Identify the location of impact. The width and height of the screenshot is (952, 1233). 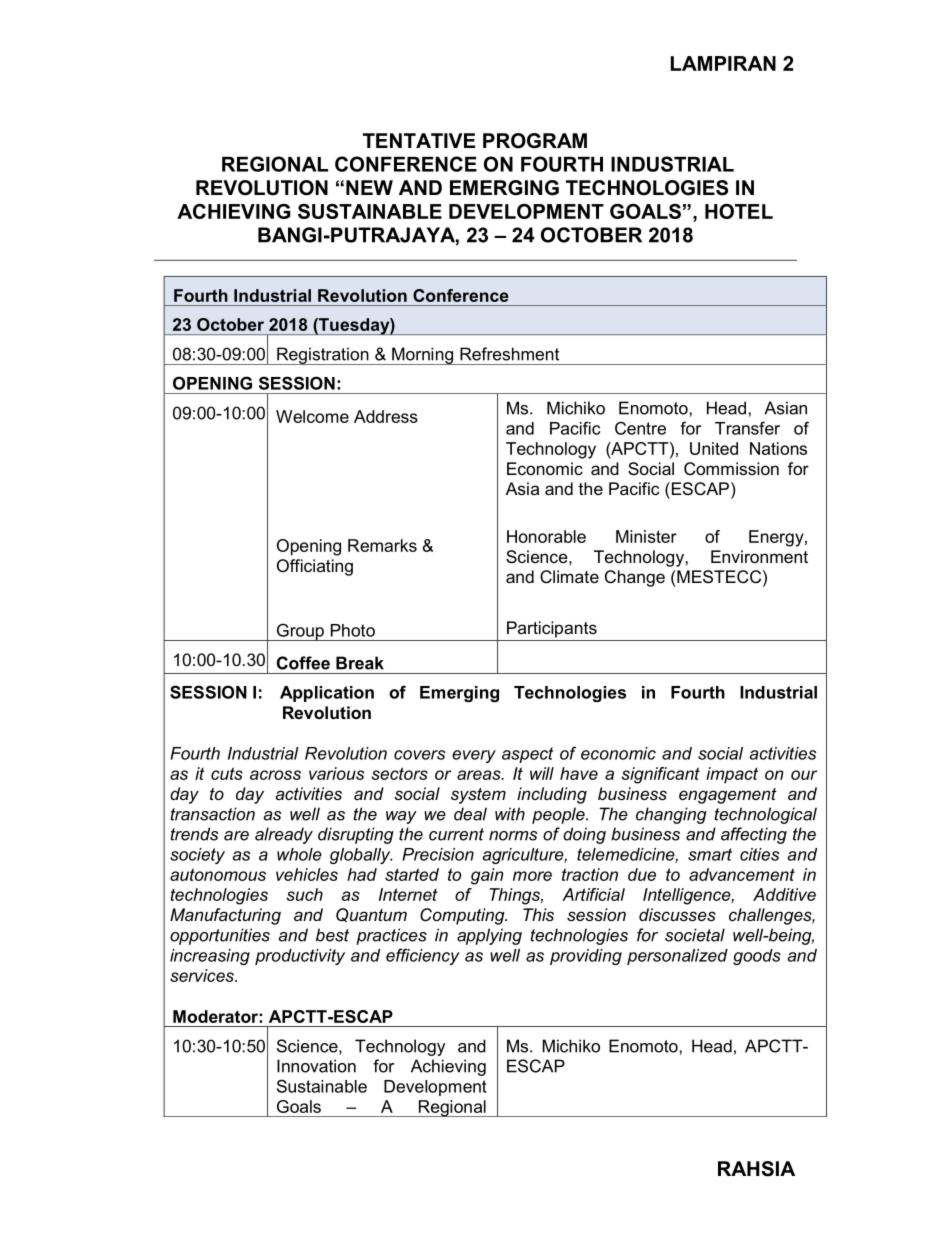
(732, 775).
